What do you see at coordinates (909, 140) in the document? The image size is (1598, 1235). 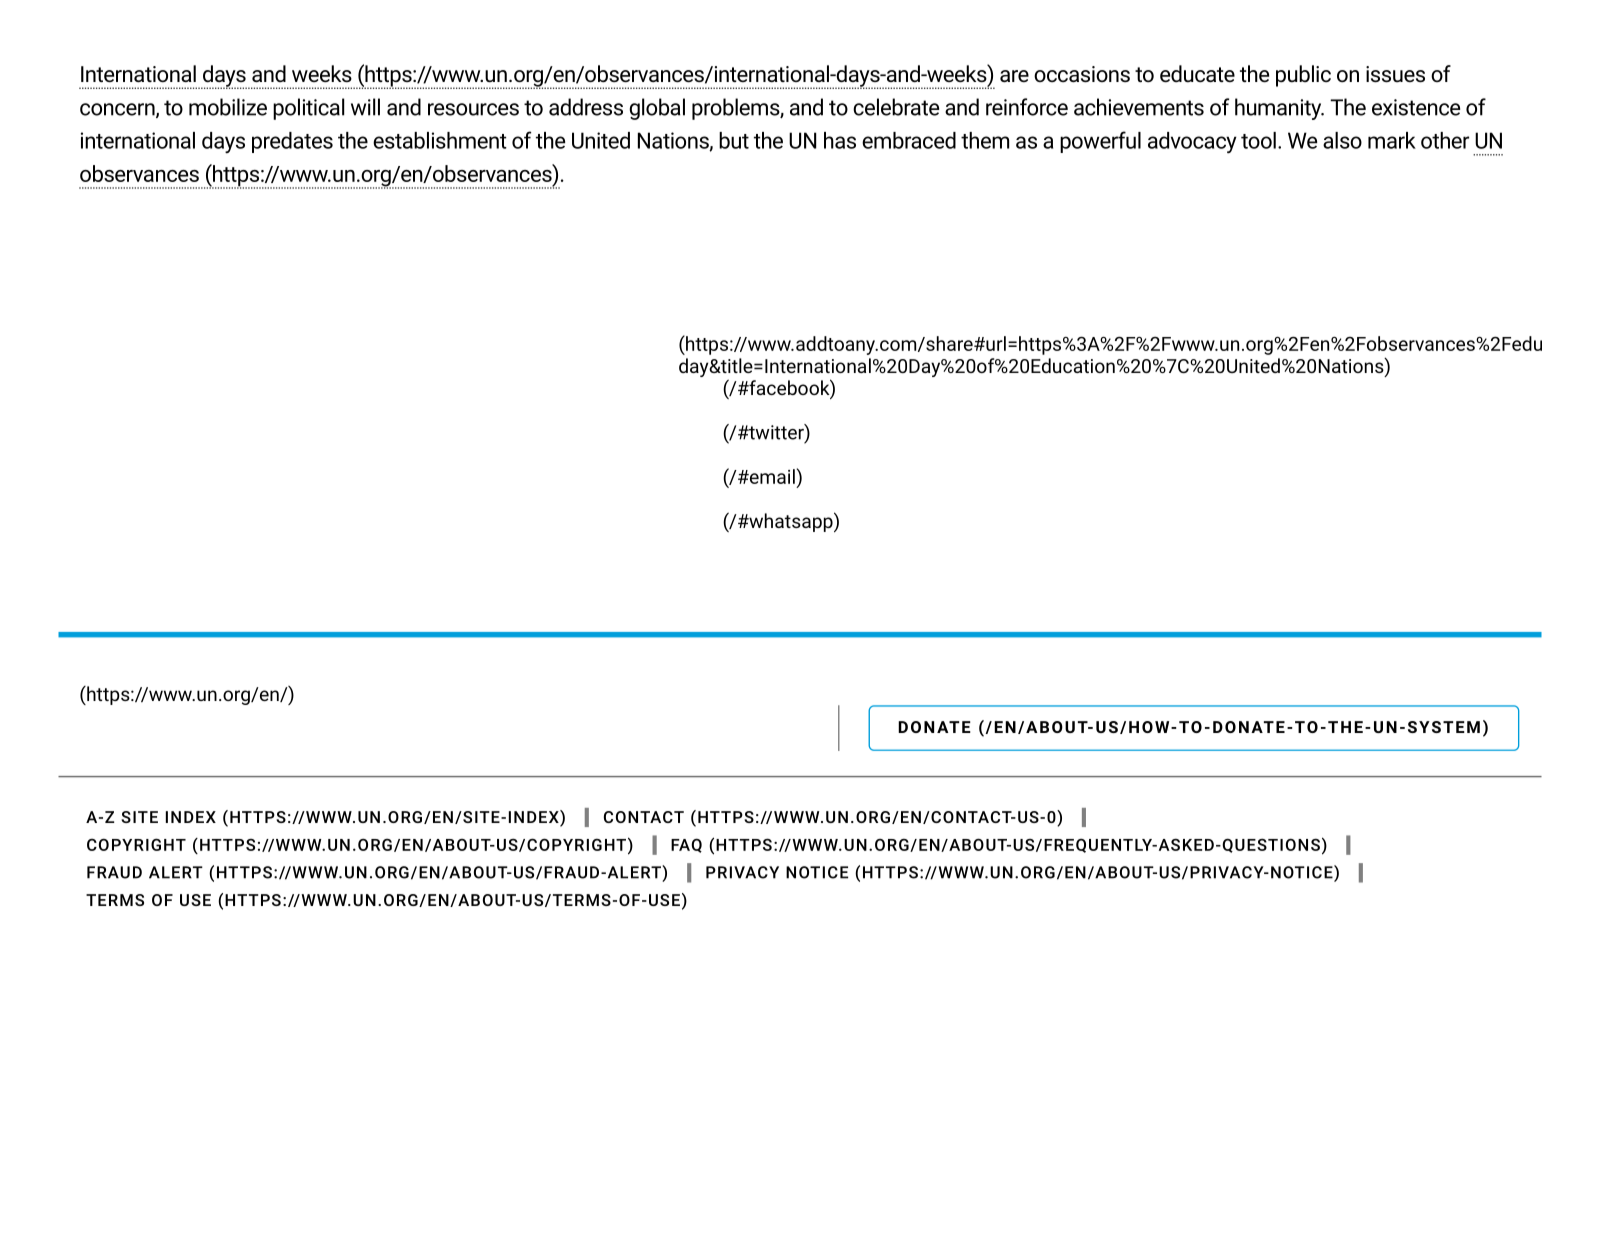 I see `embraced` at bounding box center [909, 140].
